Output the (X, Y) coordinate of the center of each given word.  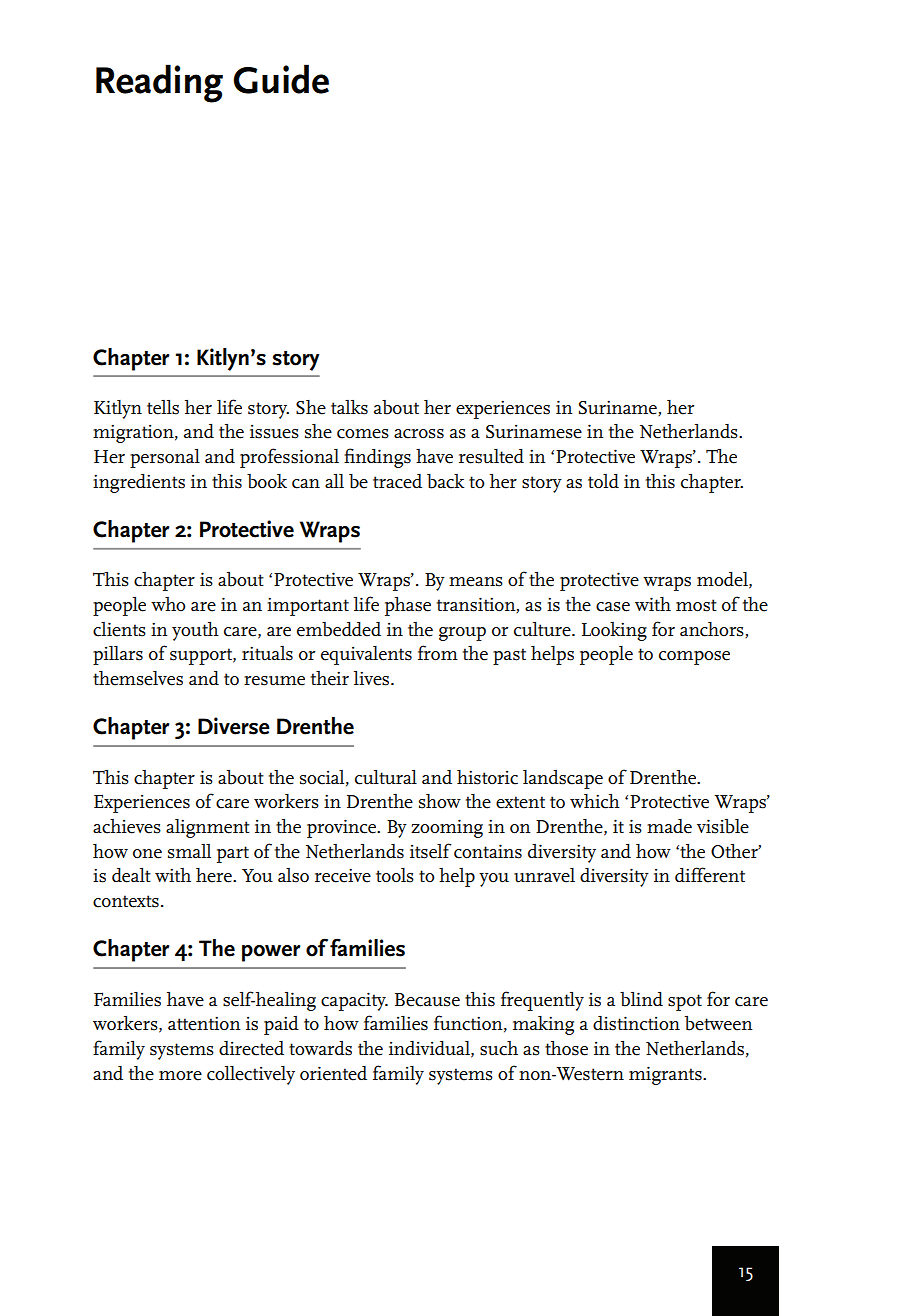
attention (204, 1023)
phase (408, 606)
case (613, 607)
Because (427, 1000)
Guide (281, 79)
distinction (636, 1023)
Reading (159, 83)
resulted (491, 456)
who (168, 604)
